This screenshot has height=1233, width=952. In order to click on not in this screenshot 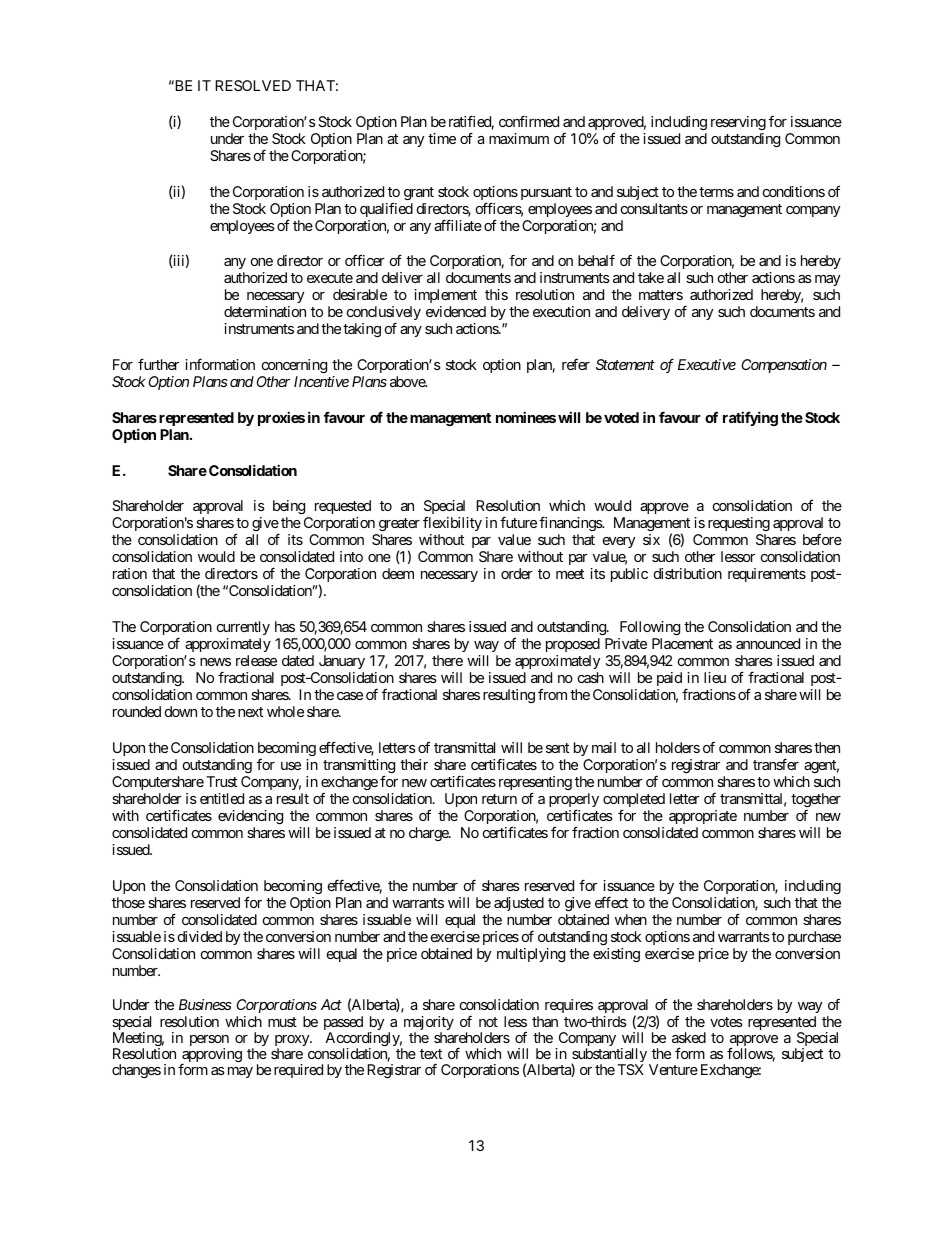, I will do `click(488, 1022)`.
